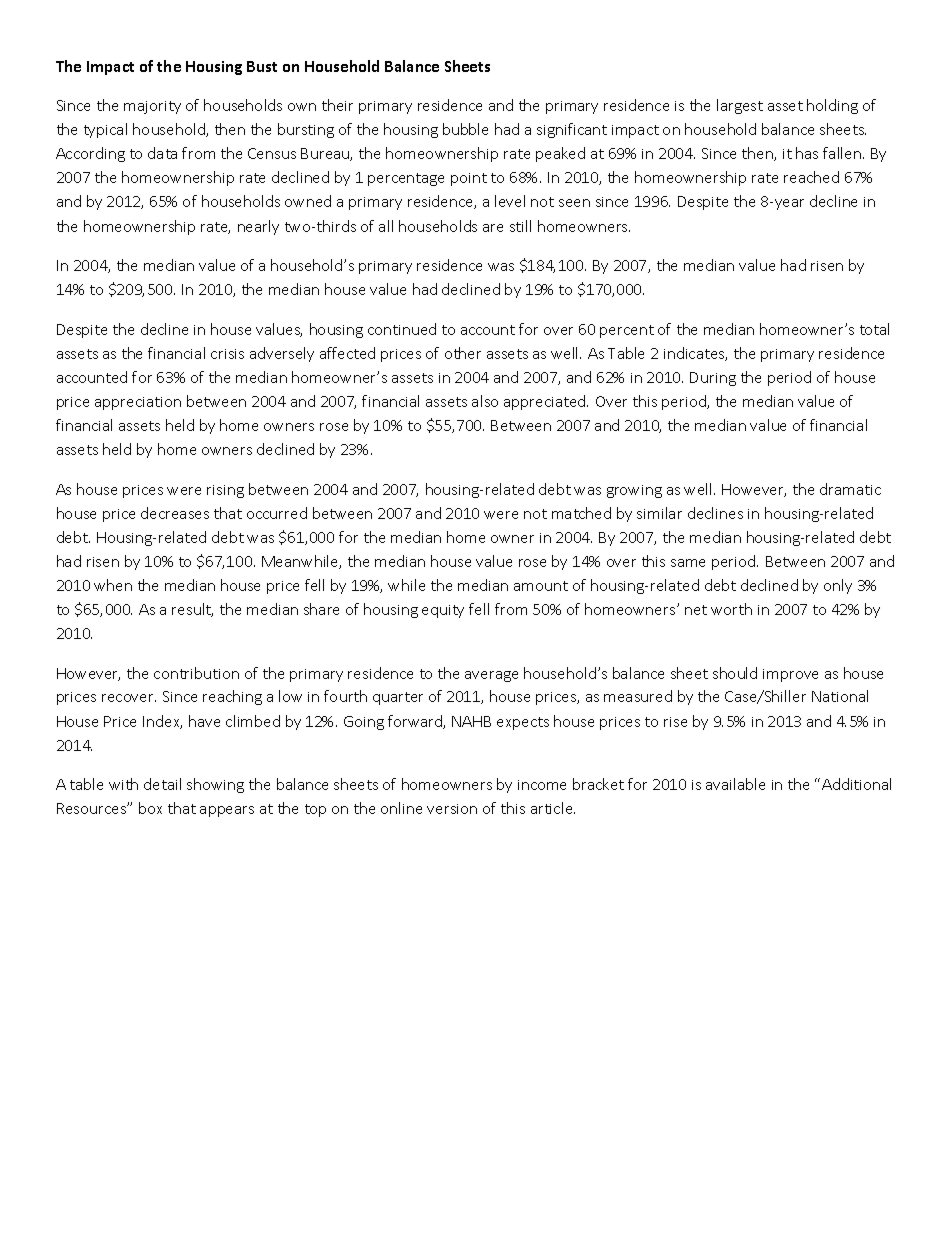 The image size is (952, 1233). I want to click on version, so click(452, 809).
